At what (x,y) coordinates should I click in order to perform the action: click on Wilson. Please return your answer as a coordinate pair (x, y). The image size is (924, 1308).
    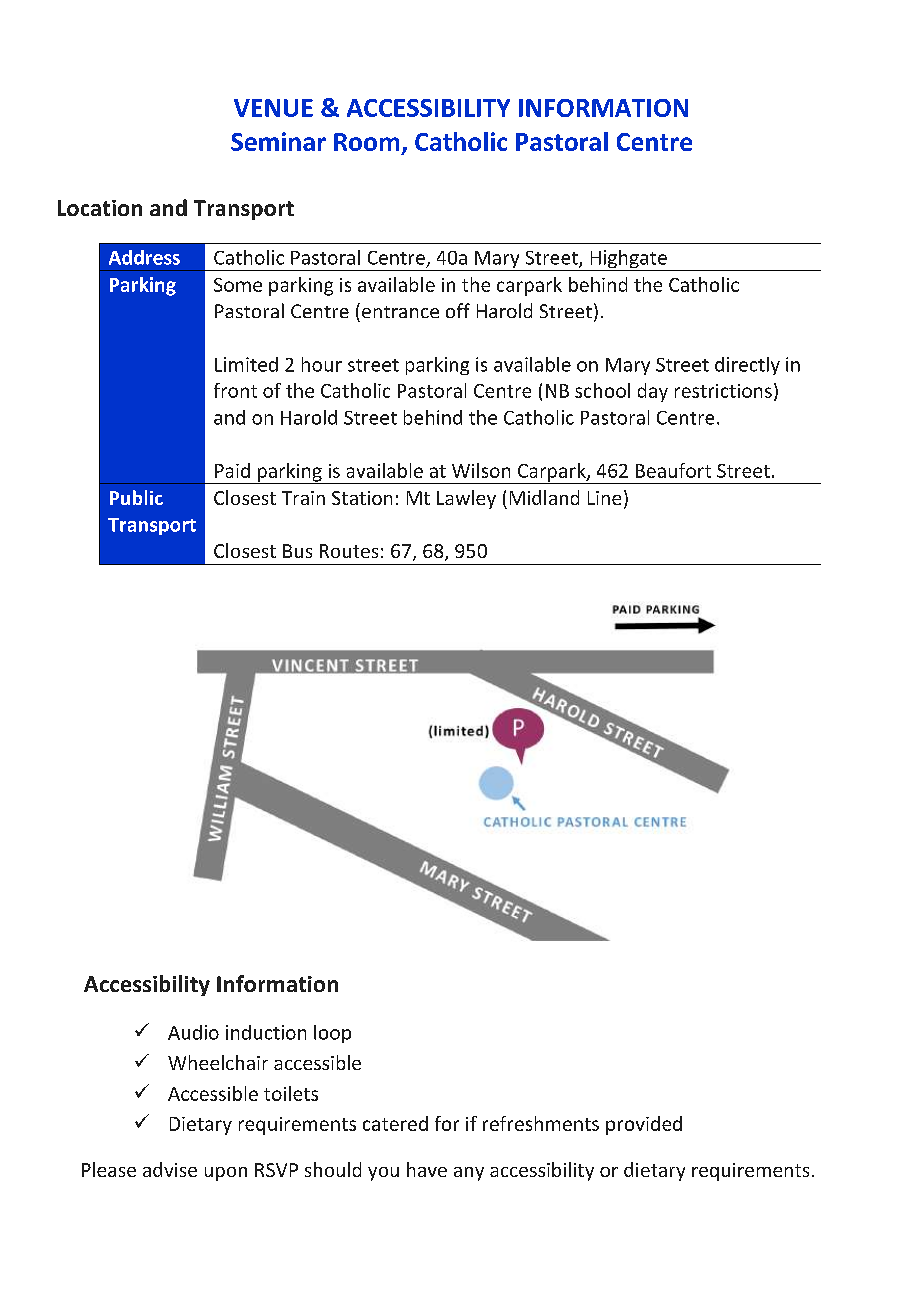
    Looking at the image, I should click on (481, 470).
